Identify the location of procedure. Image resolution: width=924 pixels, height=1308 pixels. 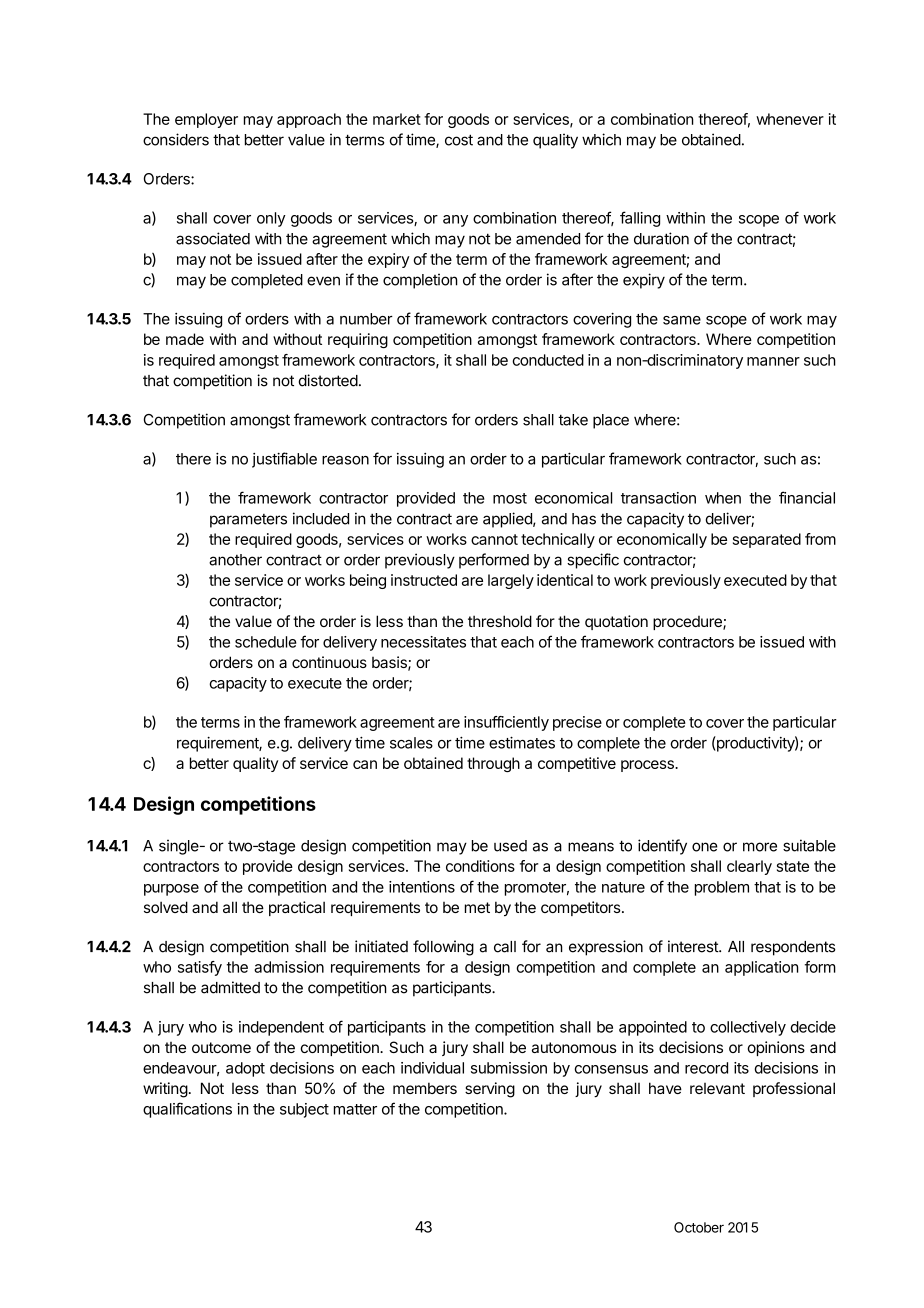
(688, 623).
